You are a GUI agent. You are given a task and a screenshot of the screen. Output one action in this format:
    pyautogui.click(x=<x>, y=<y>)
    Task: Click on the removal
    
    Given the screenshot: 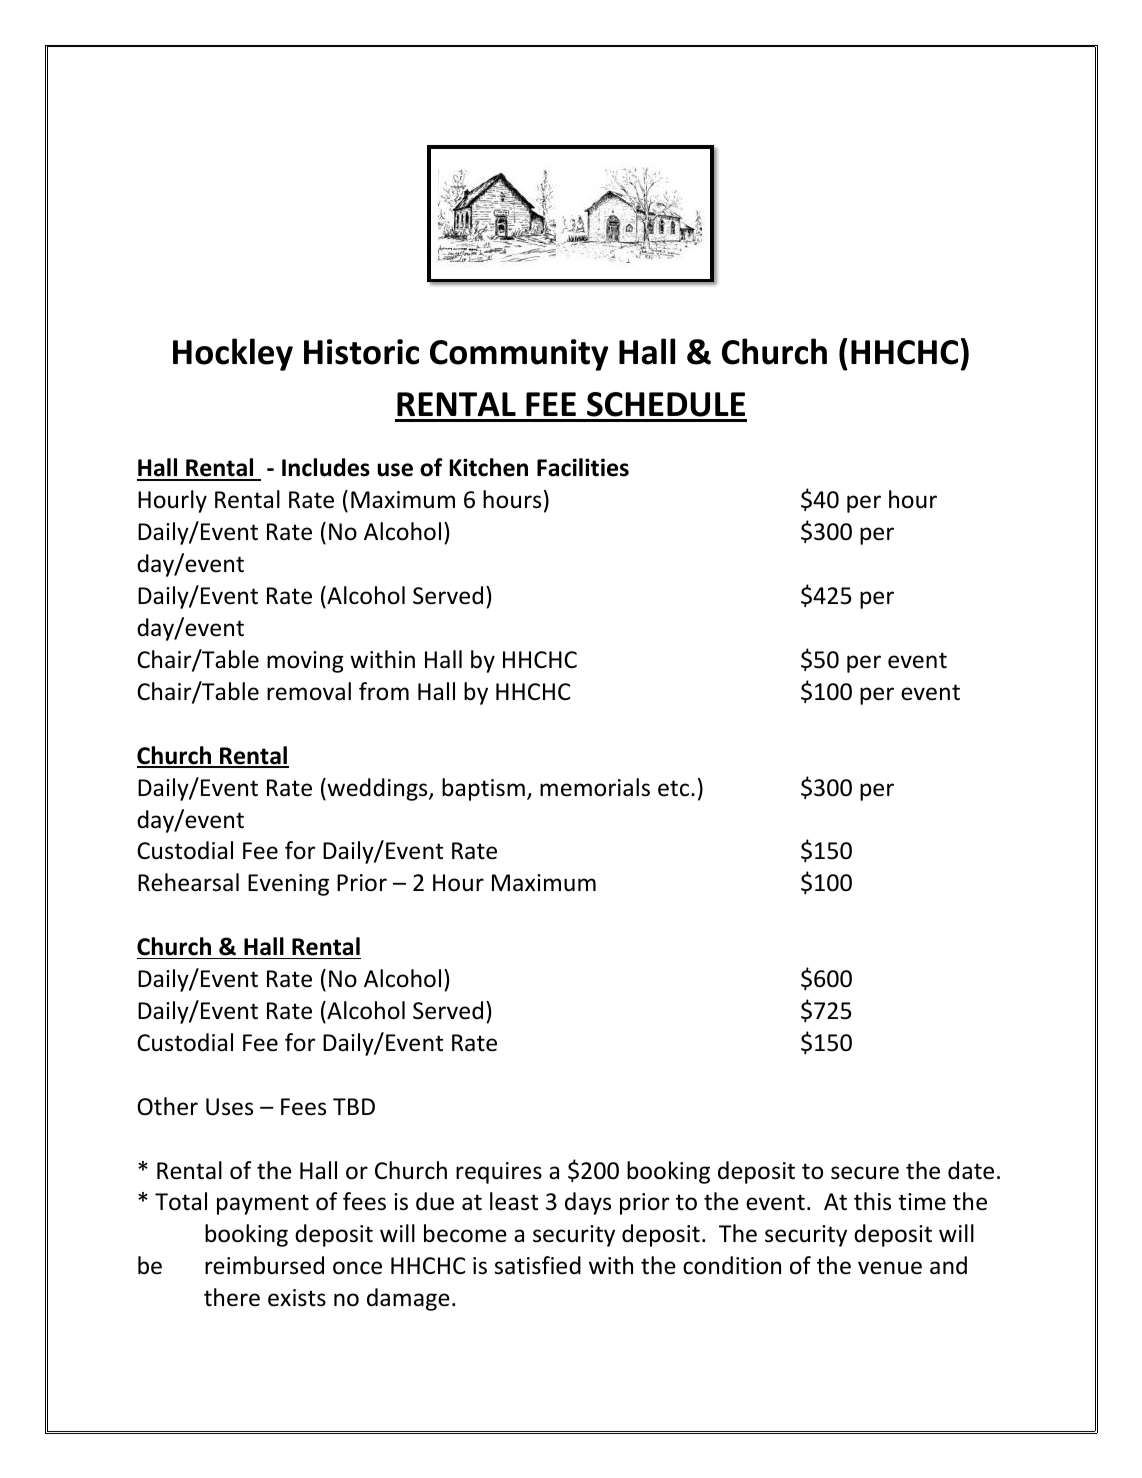 What is the action you would take?
    pyautogui.click(x=309, y=691)
